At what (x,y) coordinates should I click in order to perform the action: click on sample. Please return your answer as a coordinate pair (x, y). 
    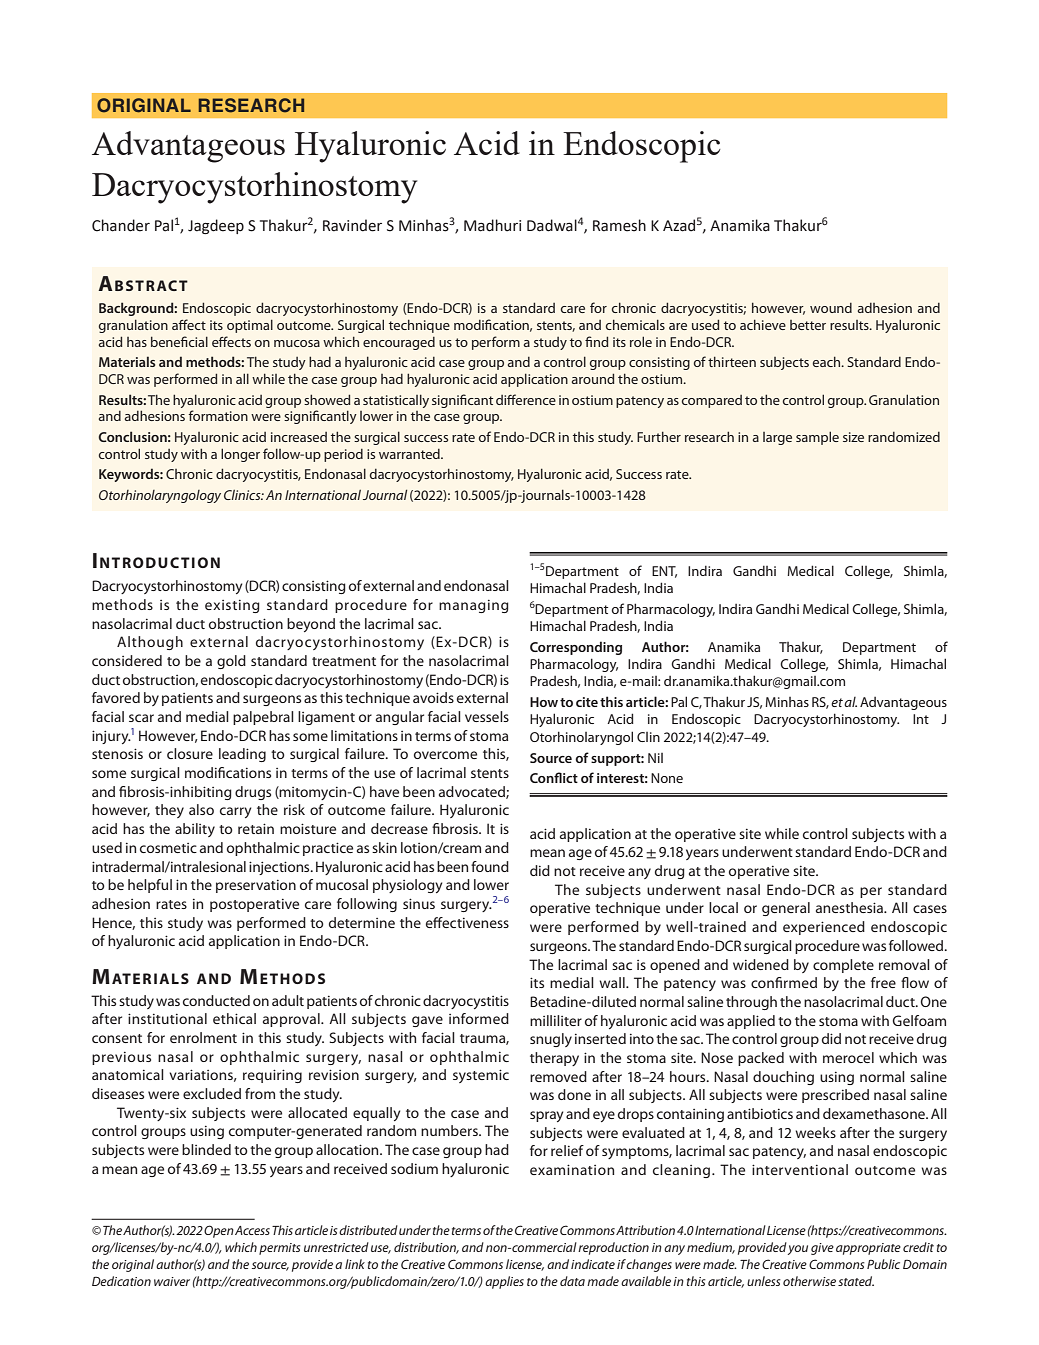
    Looking at the image, I should click on (817, 438).
